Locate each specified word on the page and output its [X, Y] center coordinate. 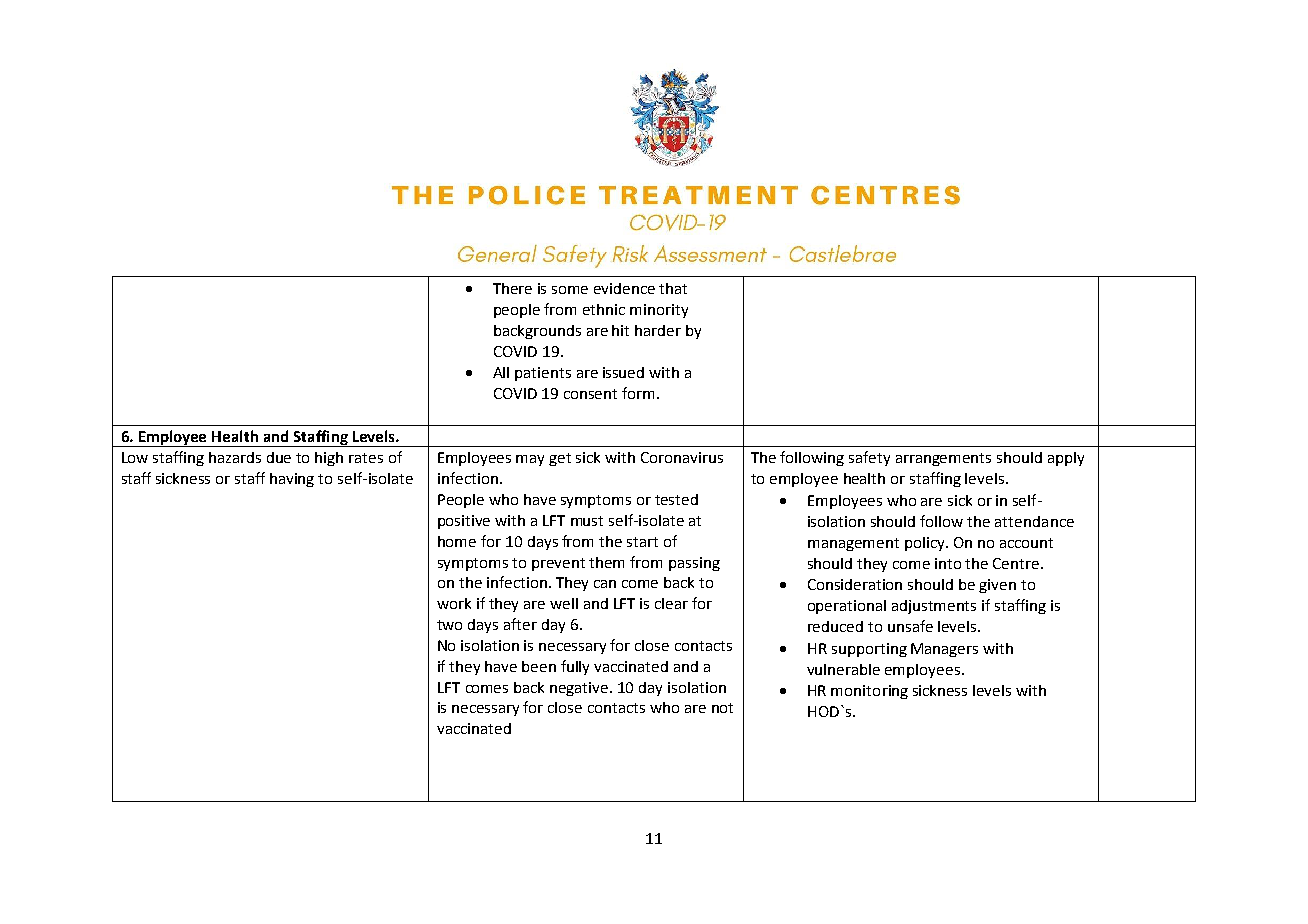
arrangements [943, 459]
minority [659, 311]
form [638, 393]
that [673, 288]
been [539, 666]
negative [580, 689]
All [501, 372]
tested [676, 499]
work [454, 603]
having [292, 480]
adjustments [934, 607]
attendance [1034, 521]
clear [671, 603]
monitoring [869, 692]
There [512, 288]
